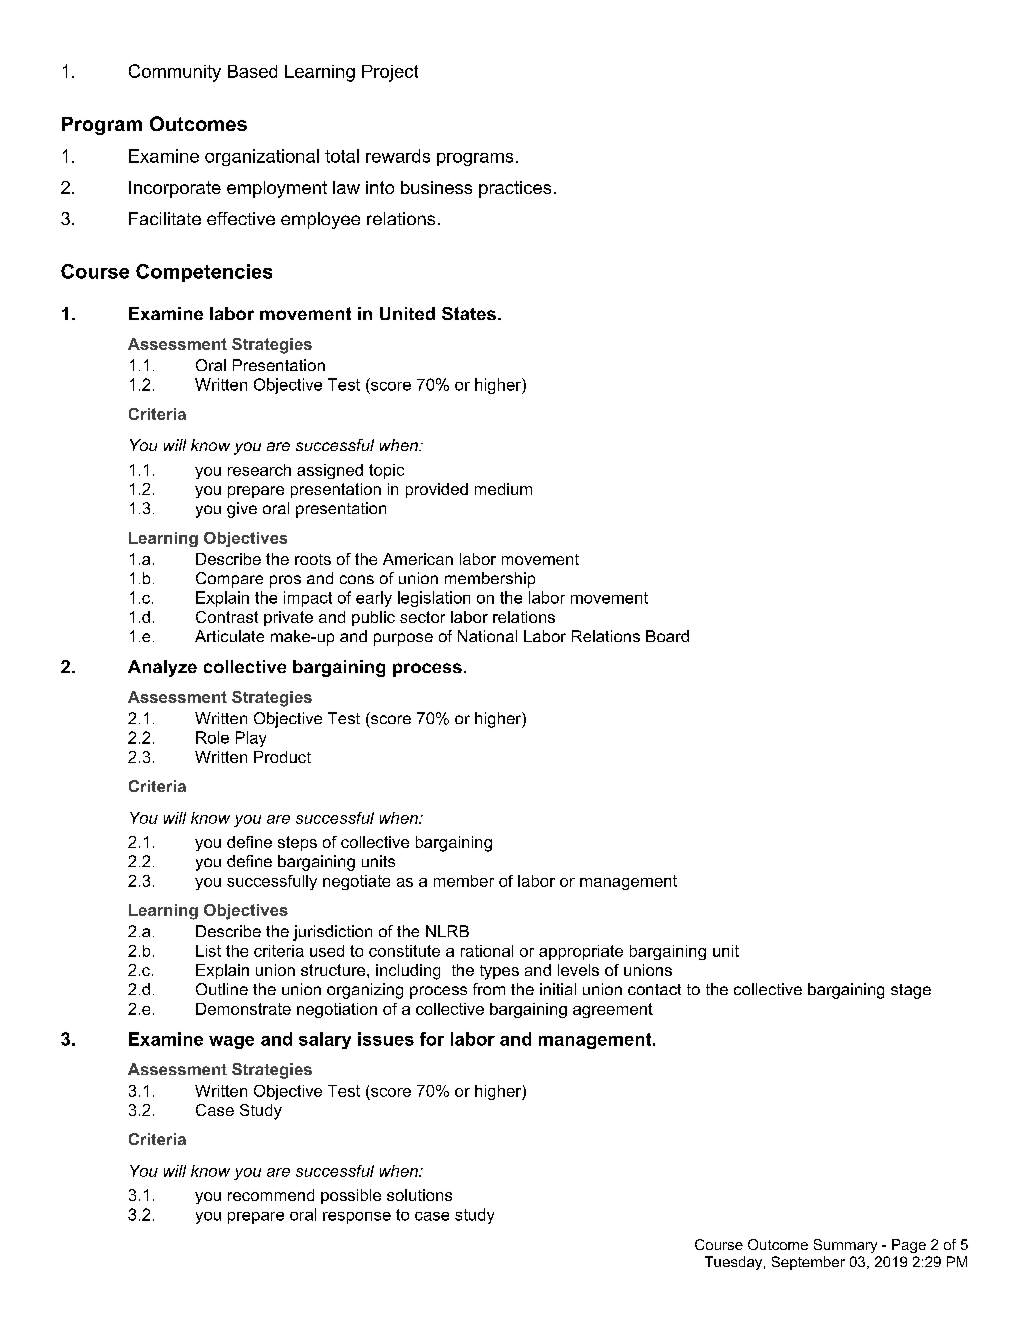  Describe the element at coordinates (447, 931) in the screenshot. I see `NLRB` at that location.
